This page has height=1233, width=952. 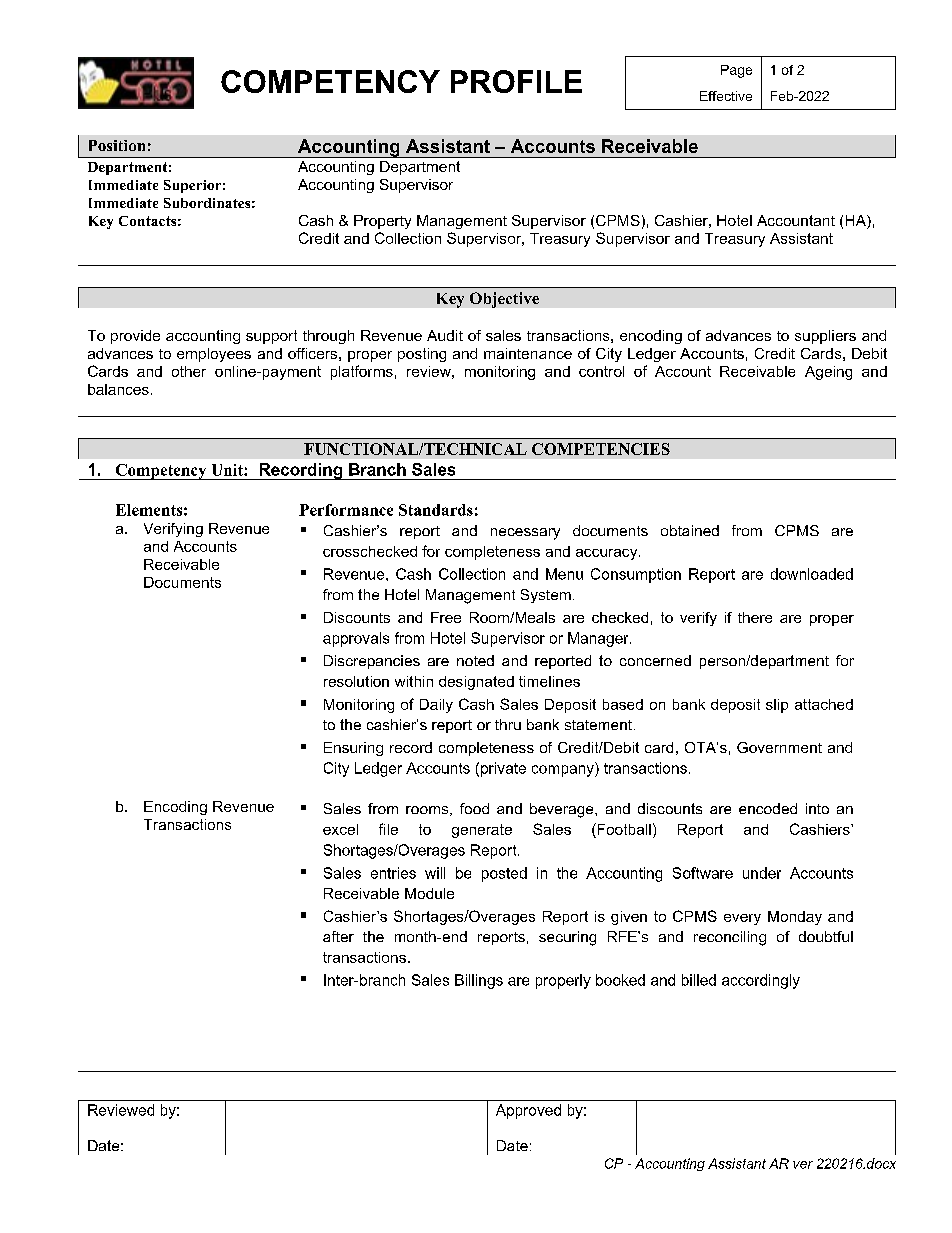 I want to click on after, so click(x=338, y=936).
